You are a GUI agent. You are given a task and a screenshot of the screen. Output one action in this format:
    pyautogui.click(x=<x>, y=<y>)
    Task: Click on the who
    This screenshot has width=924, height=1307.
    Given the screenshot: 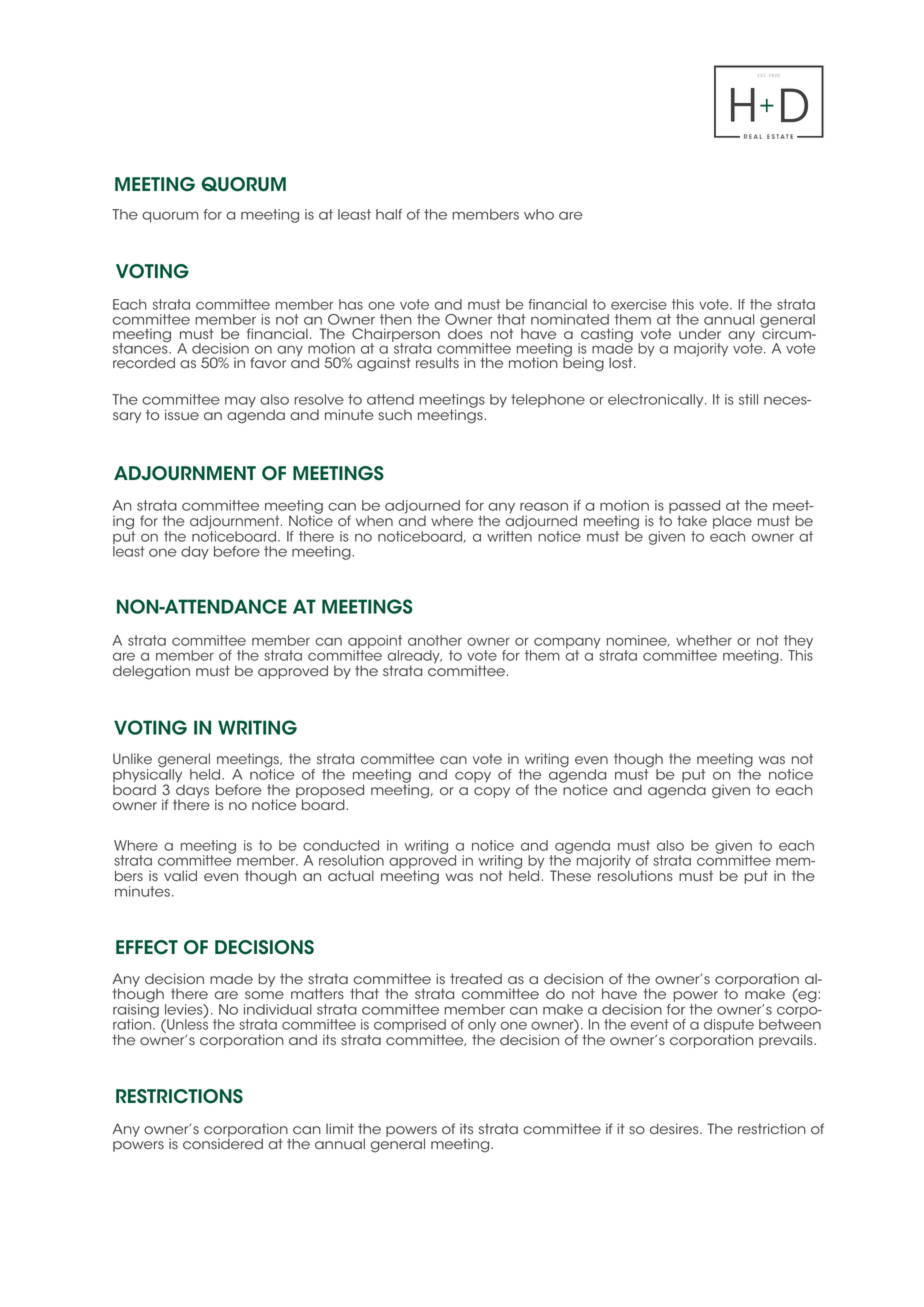 What is the action you would take?
    pyautogui.click(x=539, y=214)
